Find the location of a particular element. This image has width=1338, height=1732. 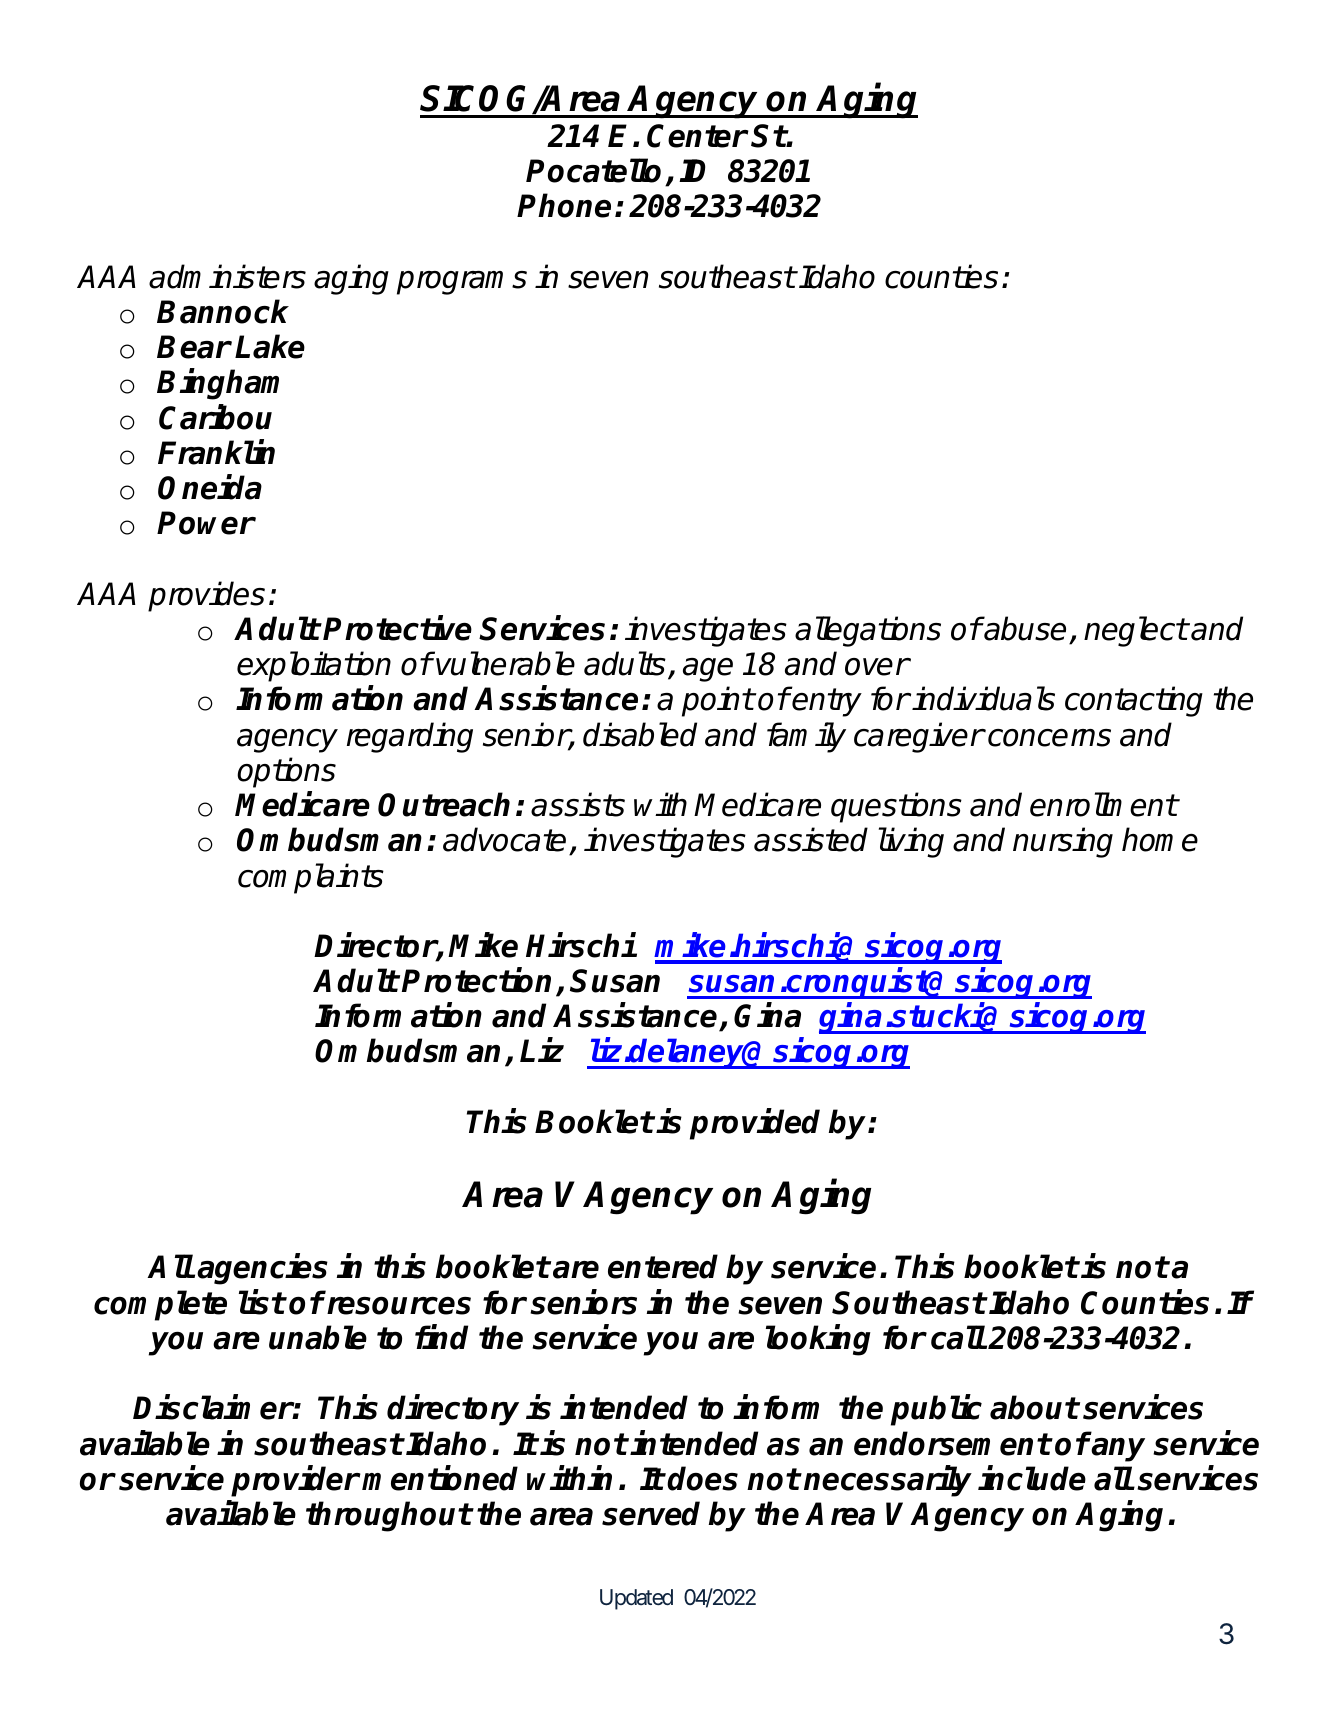

administers is located at coordinates (227, 276).
